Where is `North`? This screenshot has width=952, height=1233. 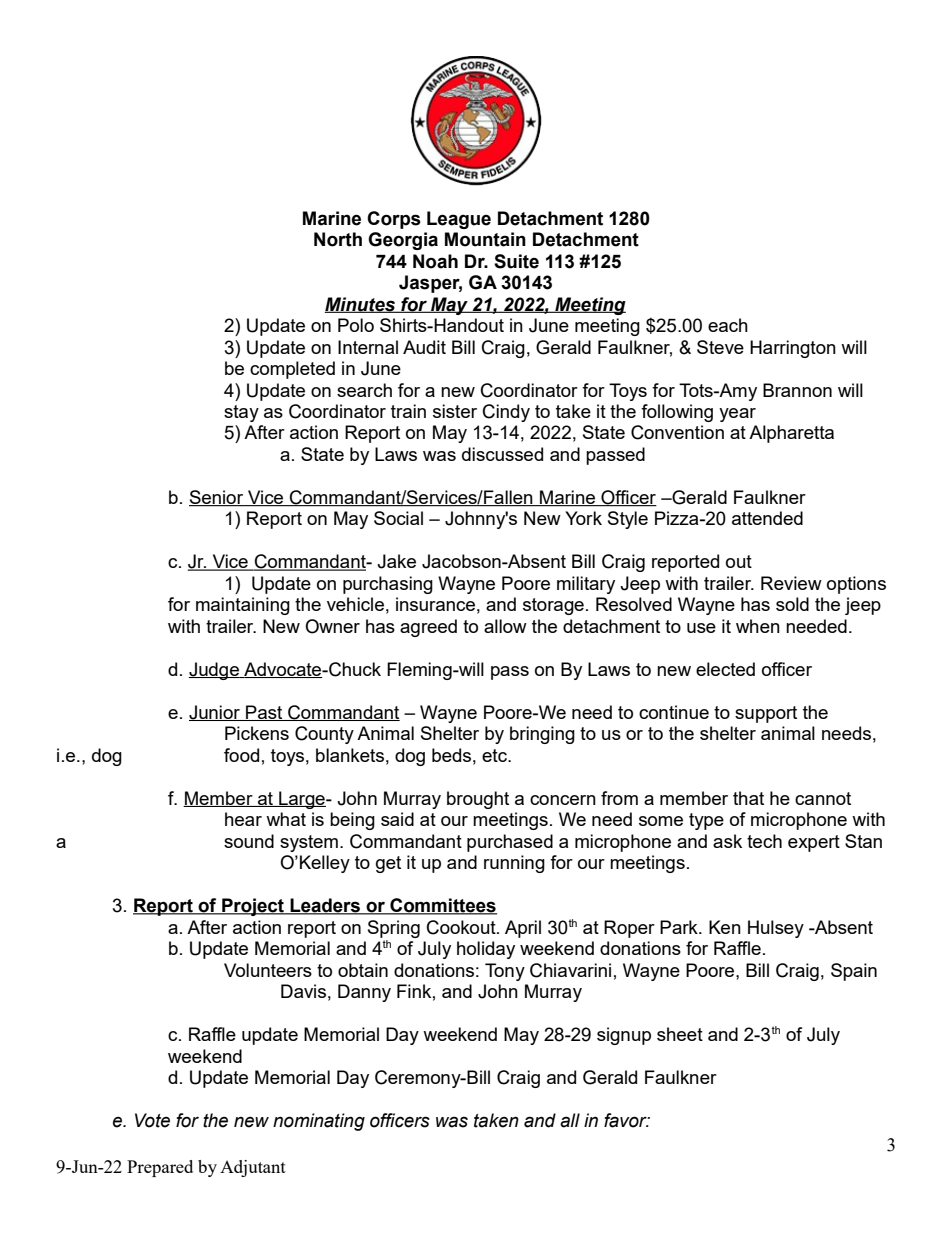
North is located at coordinates (338, 239).
